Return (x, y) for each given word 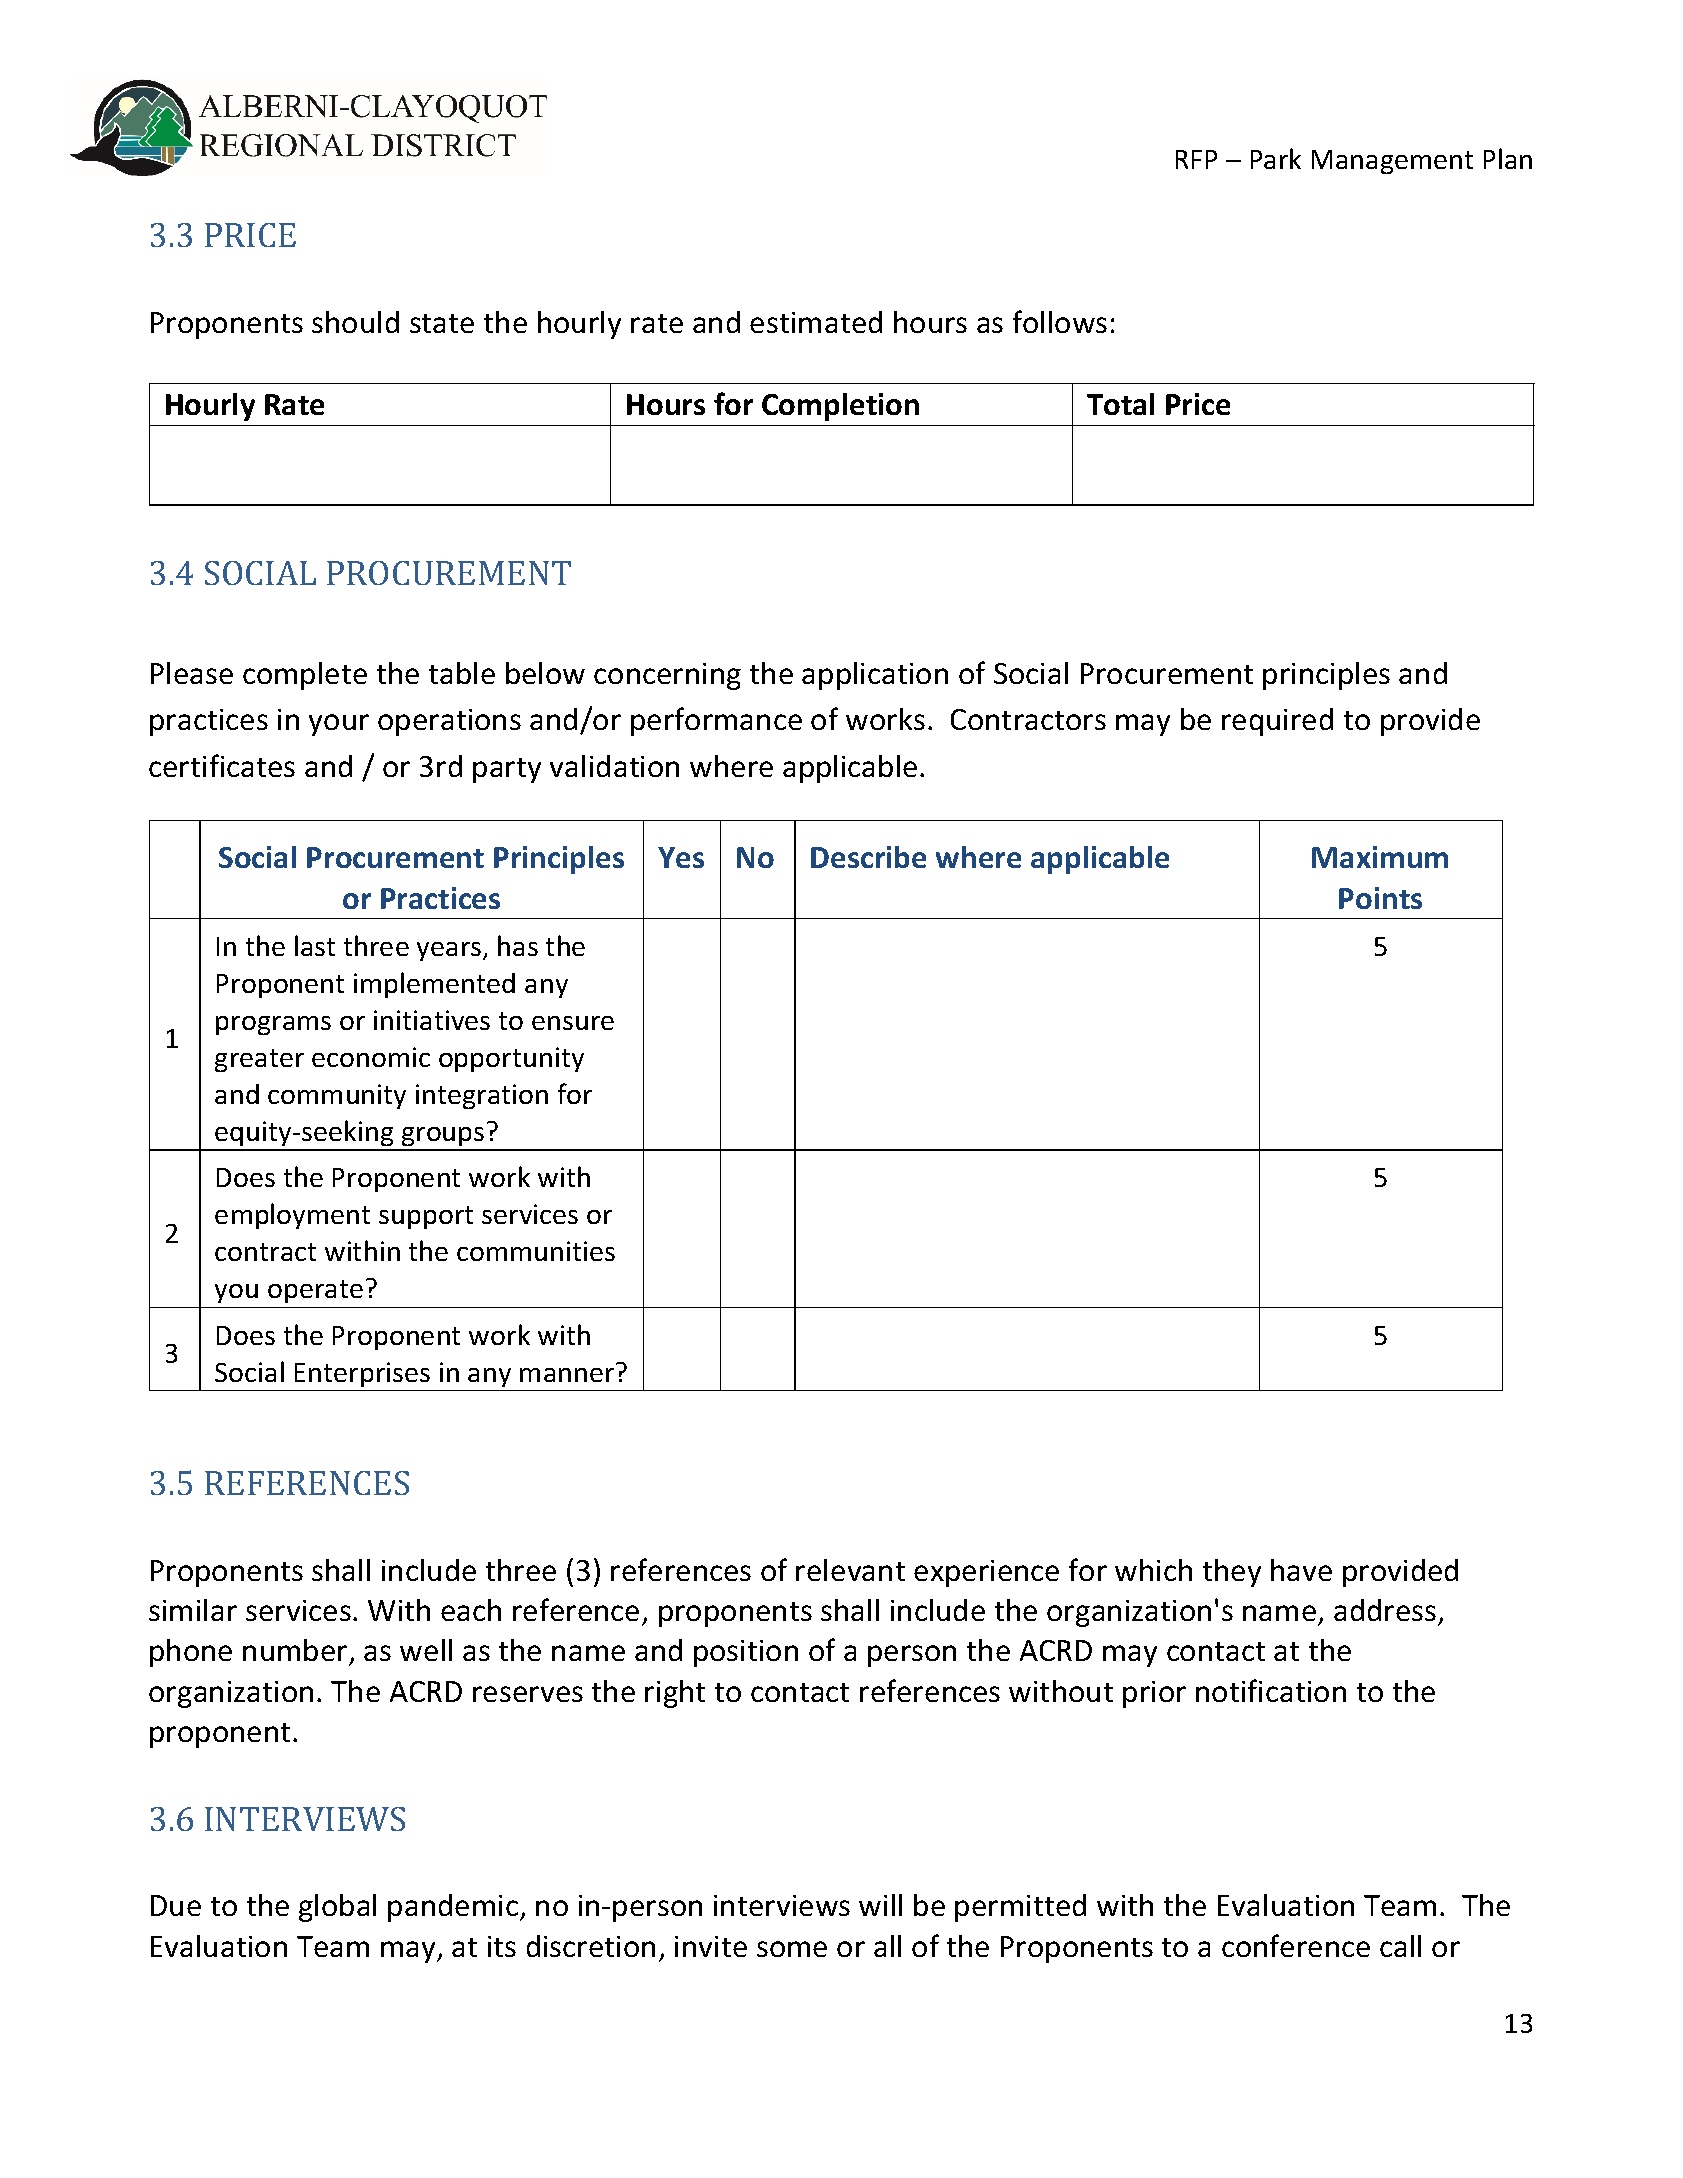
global (337, 1908)
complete (305, 676)
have (1301, 1570)
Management (1392, 162)
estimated (816, 322)
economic (371, 1057)
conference (1296, 1945)
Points (1380, 898)
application (875, 676)
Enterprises (362, 1374)
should (355, 322)
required (1277, 722)
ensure (573, 1023)
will (880, 1905)
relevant (850, 1570)
